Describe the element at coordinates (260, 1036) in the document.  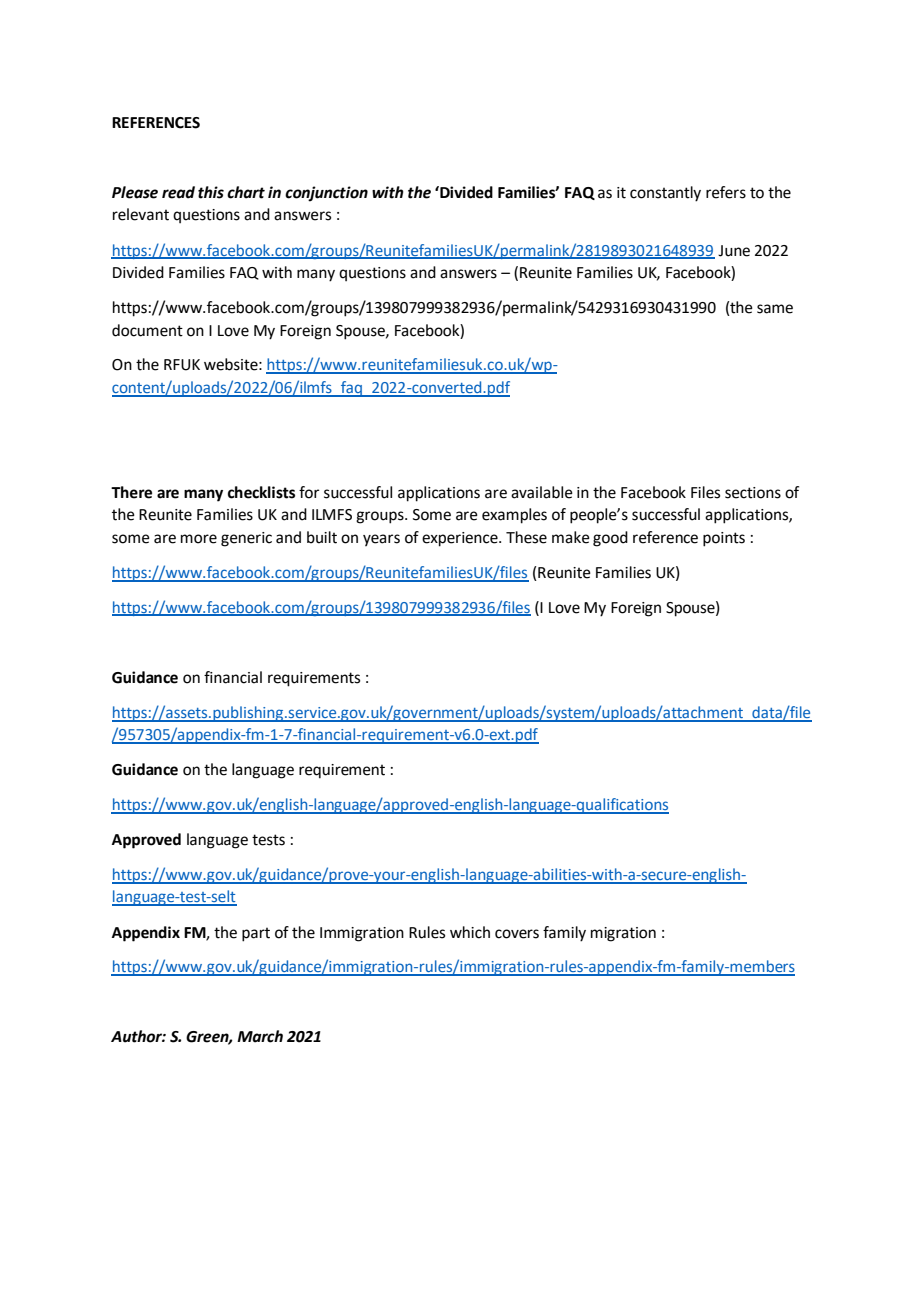
I see `March` at that location.
